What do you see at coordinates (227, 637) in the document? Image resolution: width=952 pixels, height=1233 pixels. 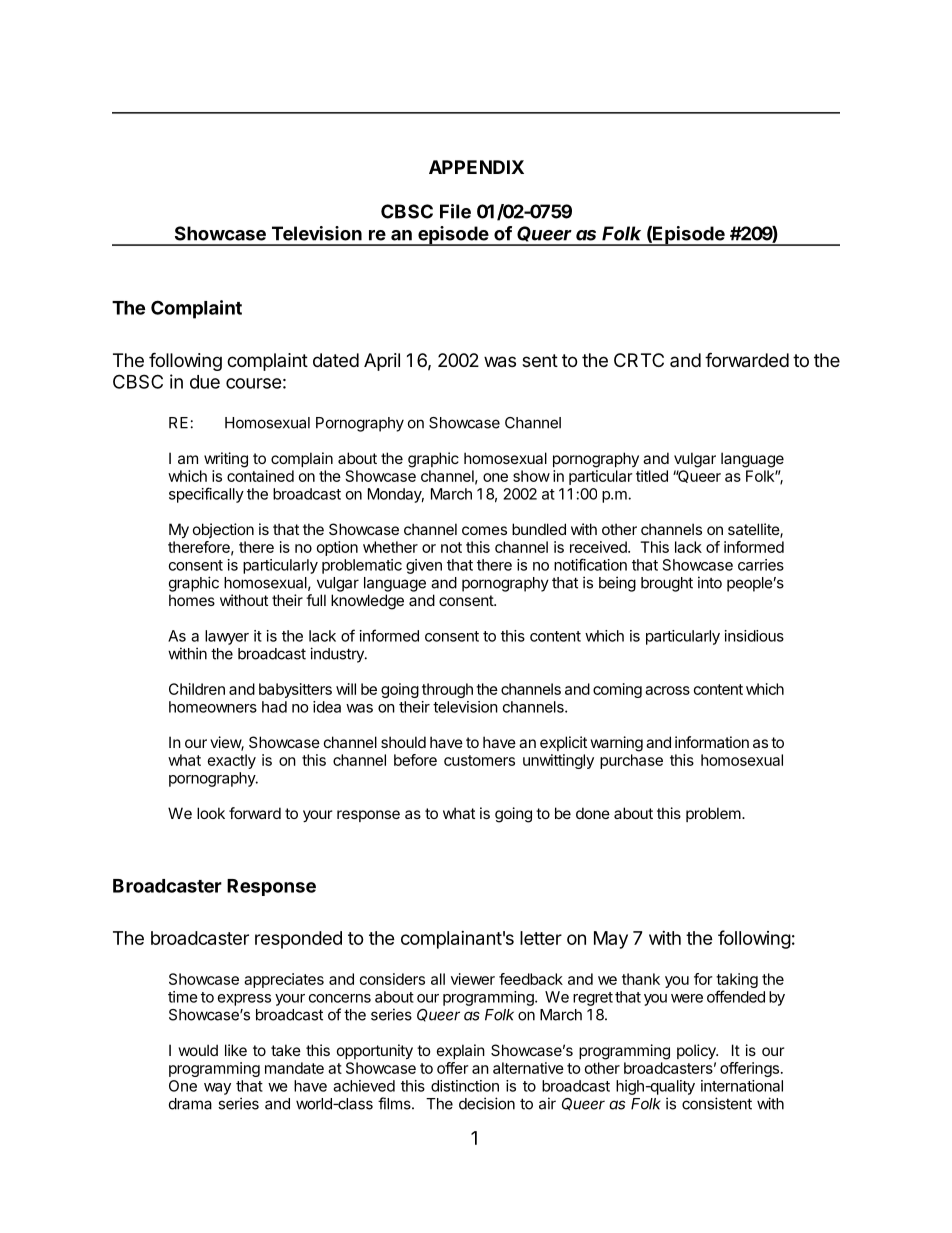 I see `lawyer` at bounding box center [227, 637].
